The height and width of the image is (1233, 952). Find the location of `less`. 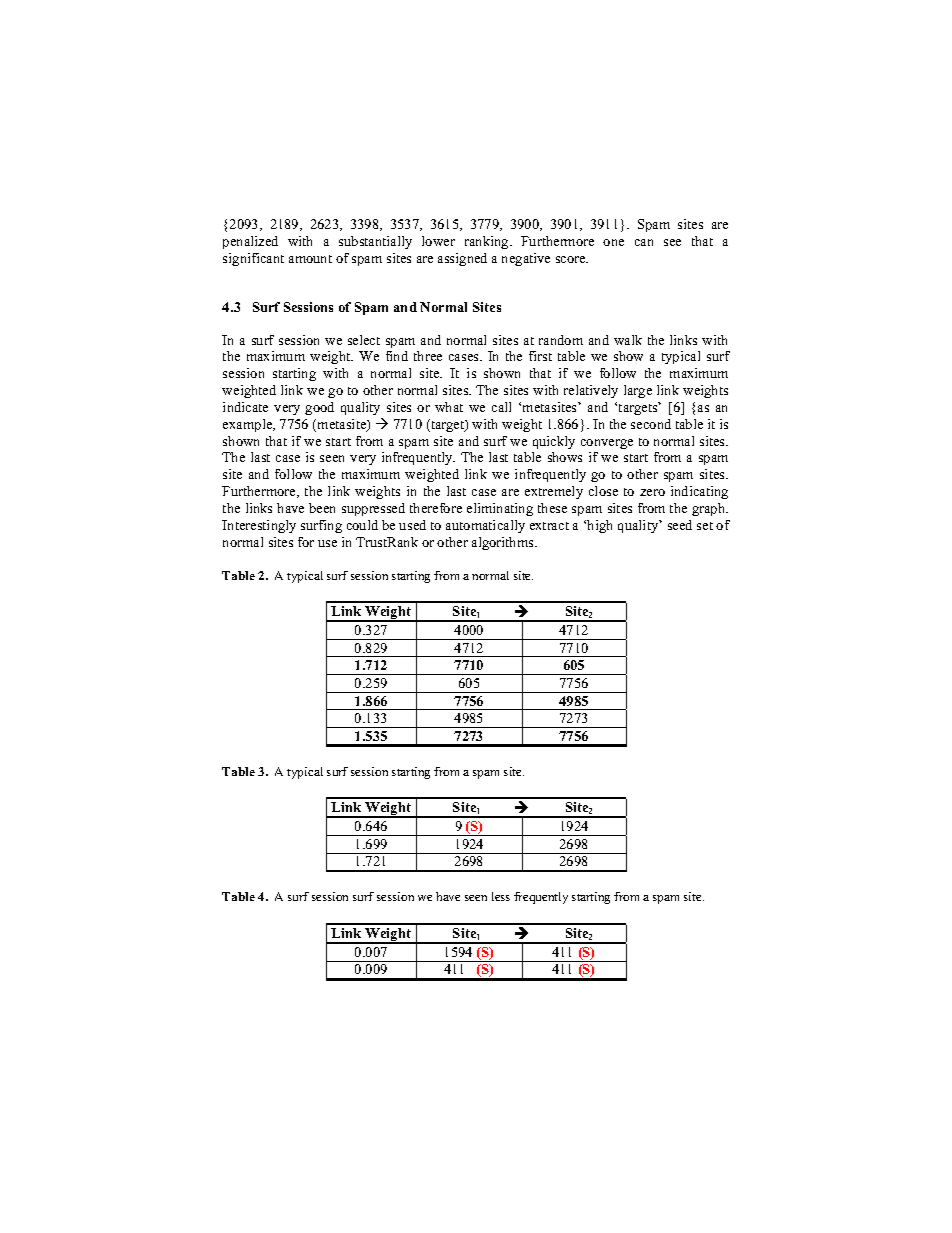

less is located at coordinates (501, 896).
